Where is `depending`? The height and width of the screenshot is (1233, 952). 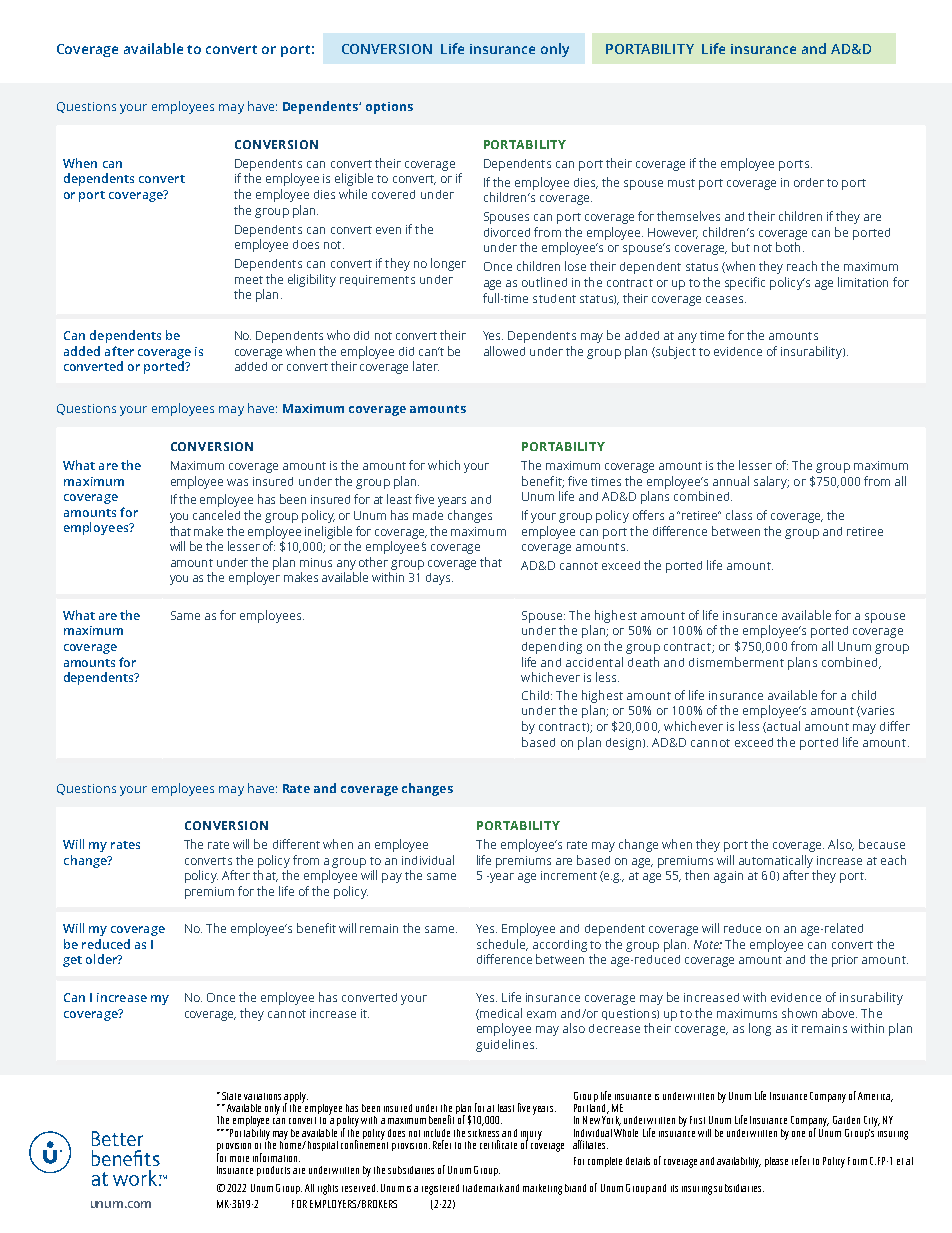
depending is located at coordinates (552, 648).
